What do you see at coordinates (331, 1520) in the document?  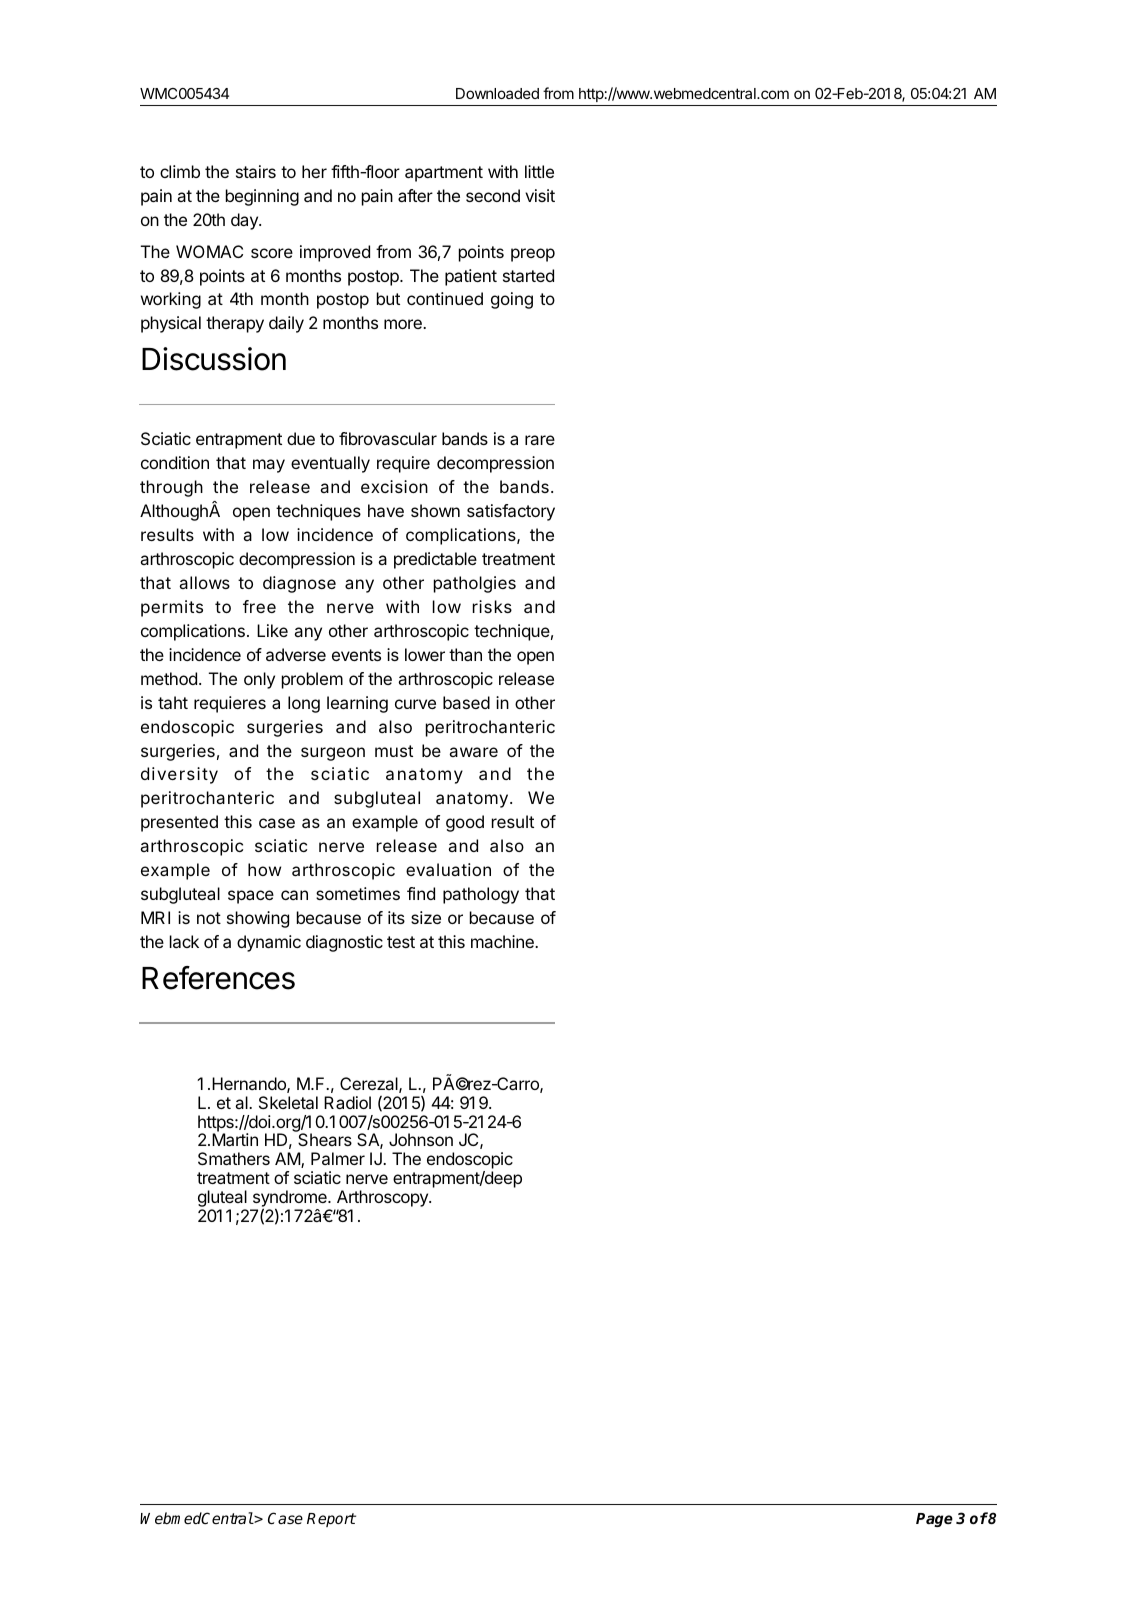 I see `Report` at bounding box center [331, 1520].
